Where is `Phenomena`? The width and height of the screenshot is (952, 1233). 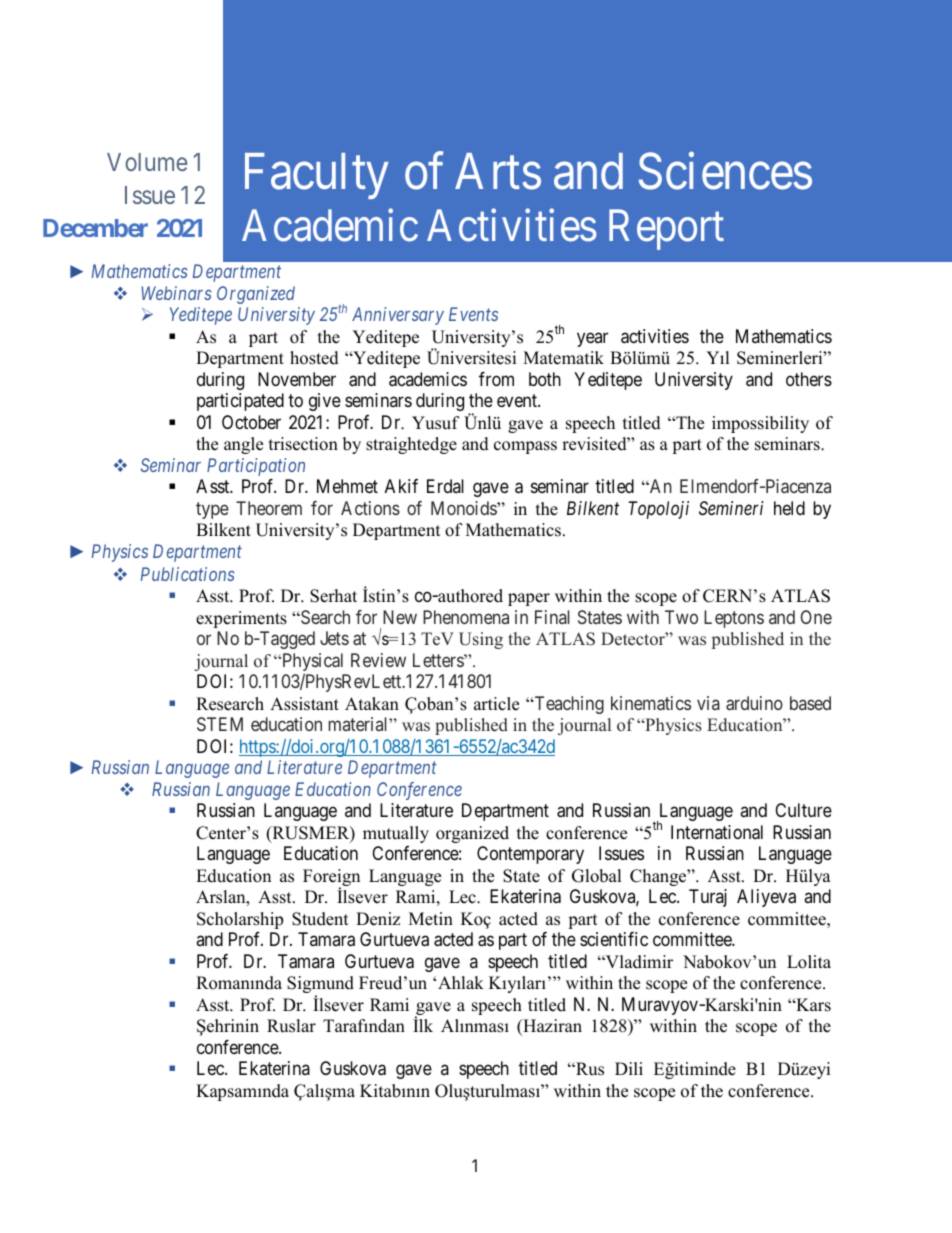 Phenomena is located at coordinates (466, 617).
